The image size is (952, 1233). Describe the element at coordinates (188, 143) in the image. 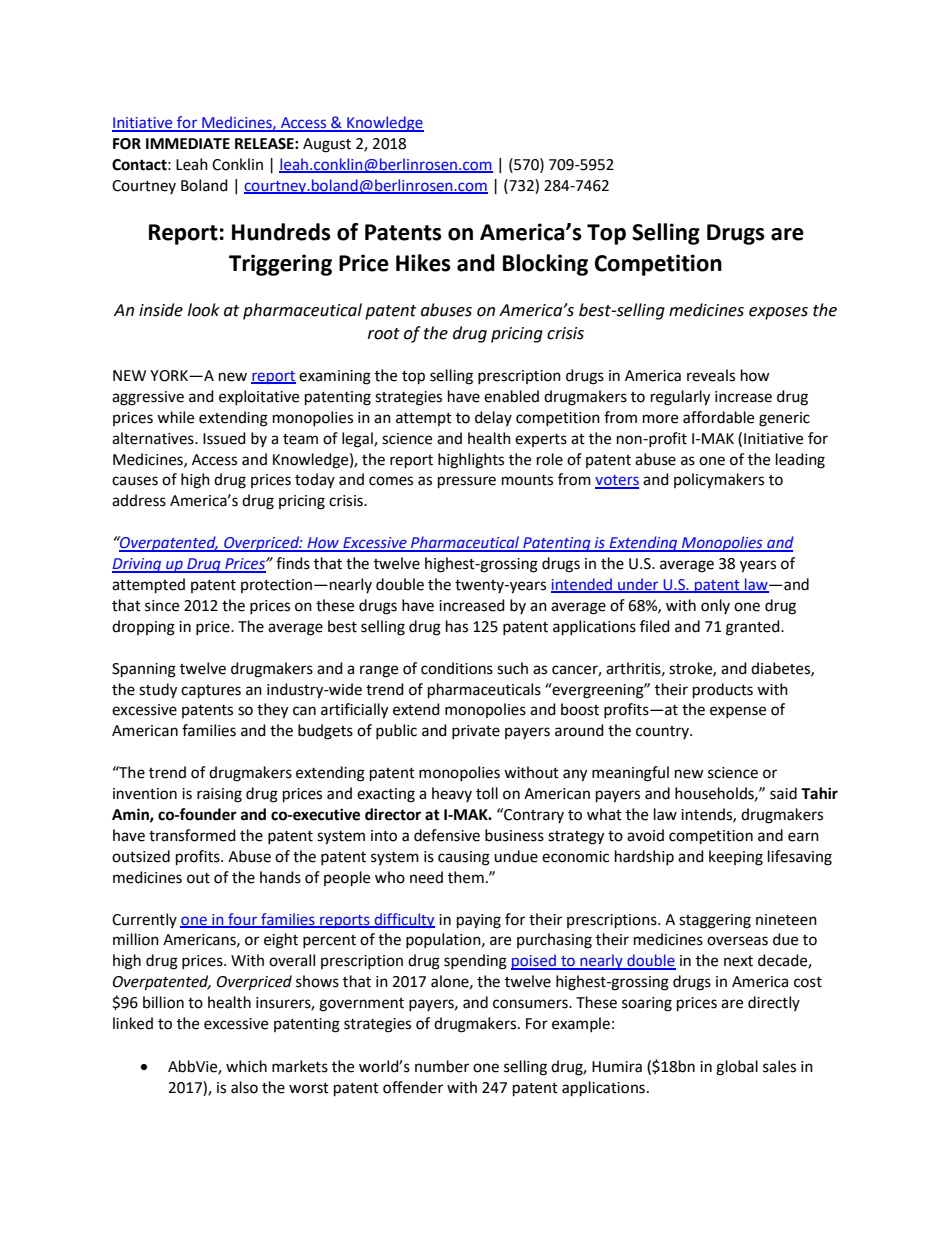

I see `IMMEDIATE` at that location.
